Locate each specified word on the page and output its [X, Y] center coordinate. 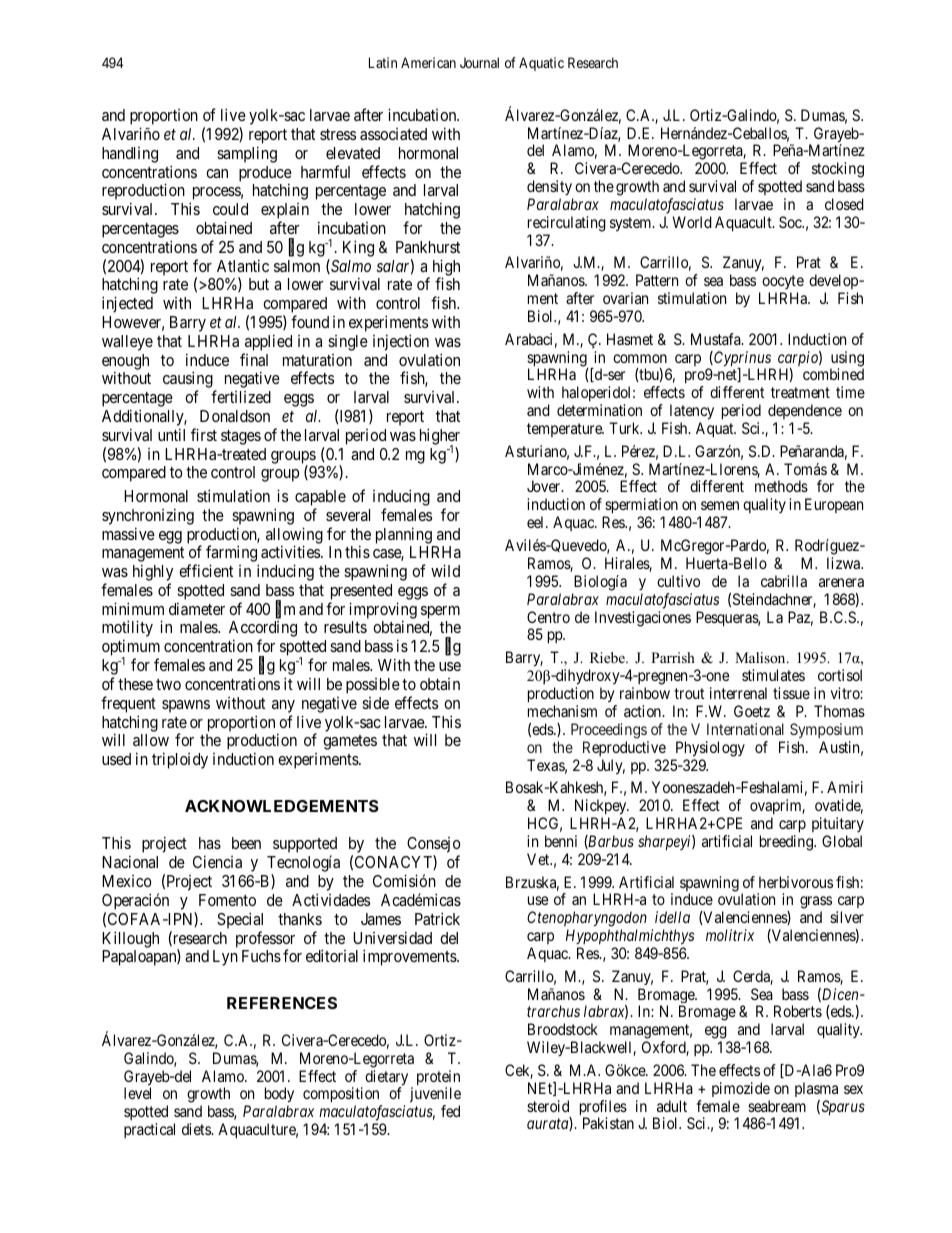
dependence [805, 413]
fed [450, 1111]
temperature [565, 430]
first [204, 434]
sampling [247, 154]
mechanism [562, 711]
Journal [479, 62]
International [745, 729]
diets [197, 1129]
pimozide [741, 1089]
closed [844, 204]
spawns [186, 706]
